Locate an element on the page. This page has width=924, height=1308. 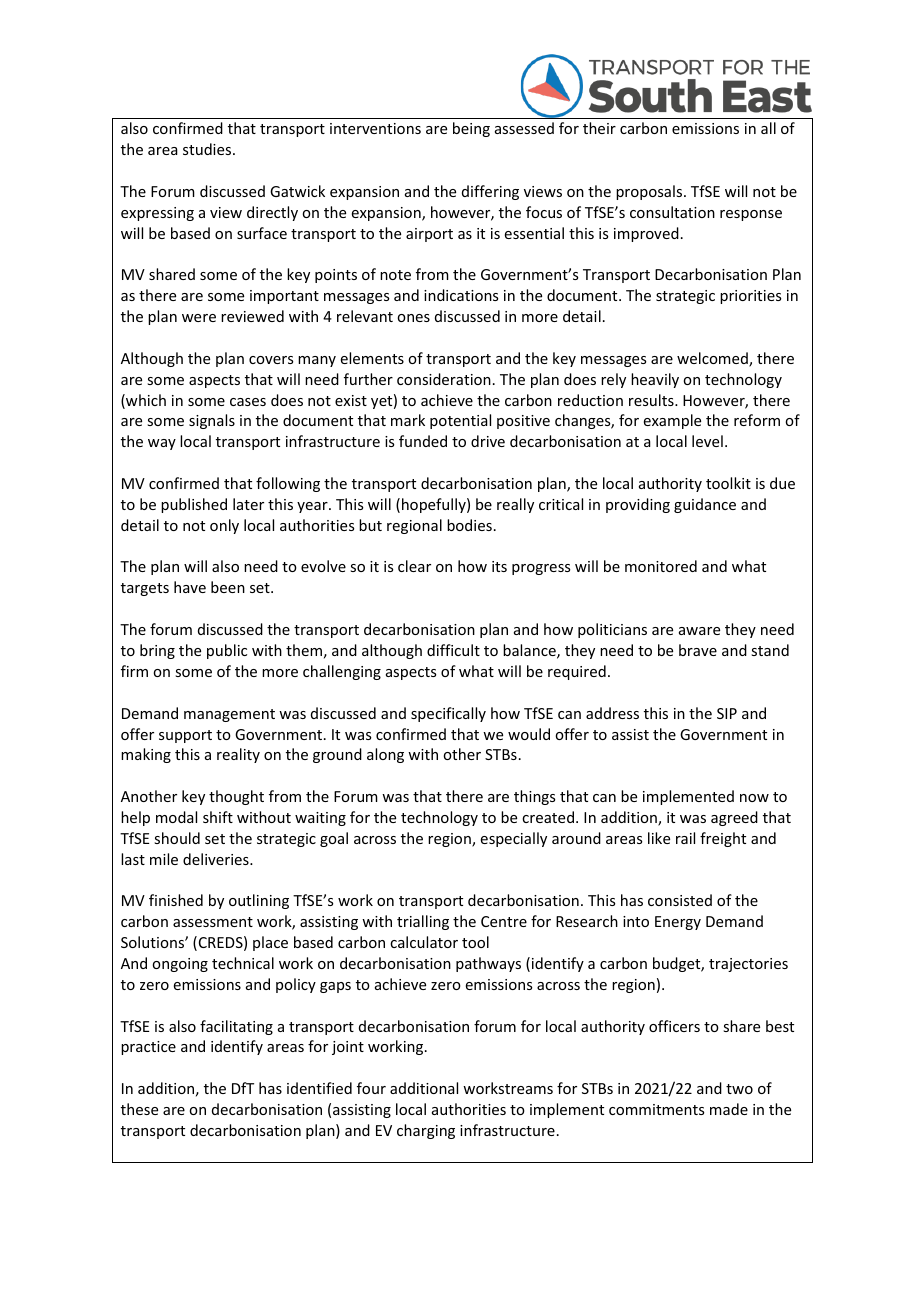
public is located at coordinates (227, 651).
